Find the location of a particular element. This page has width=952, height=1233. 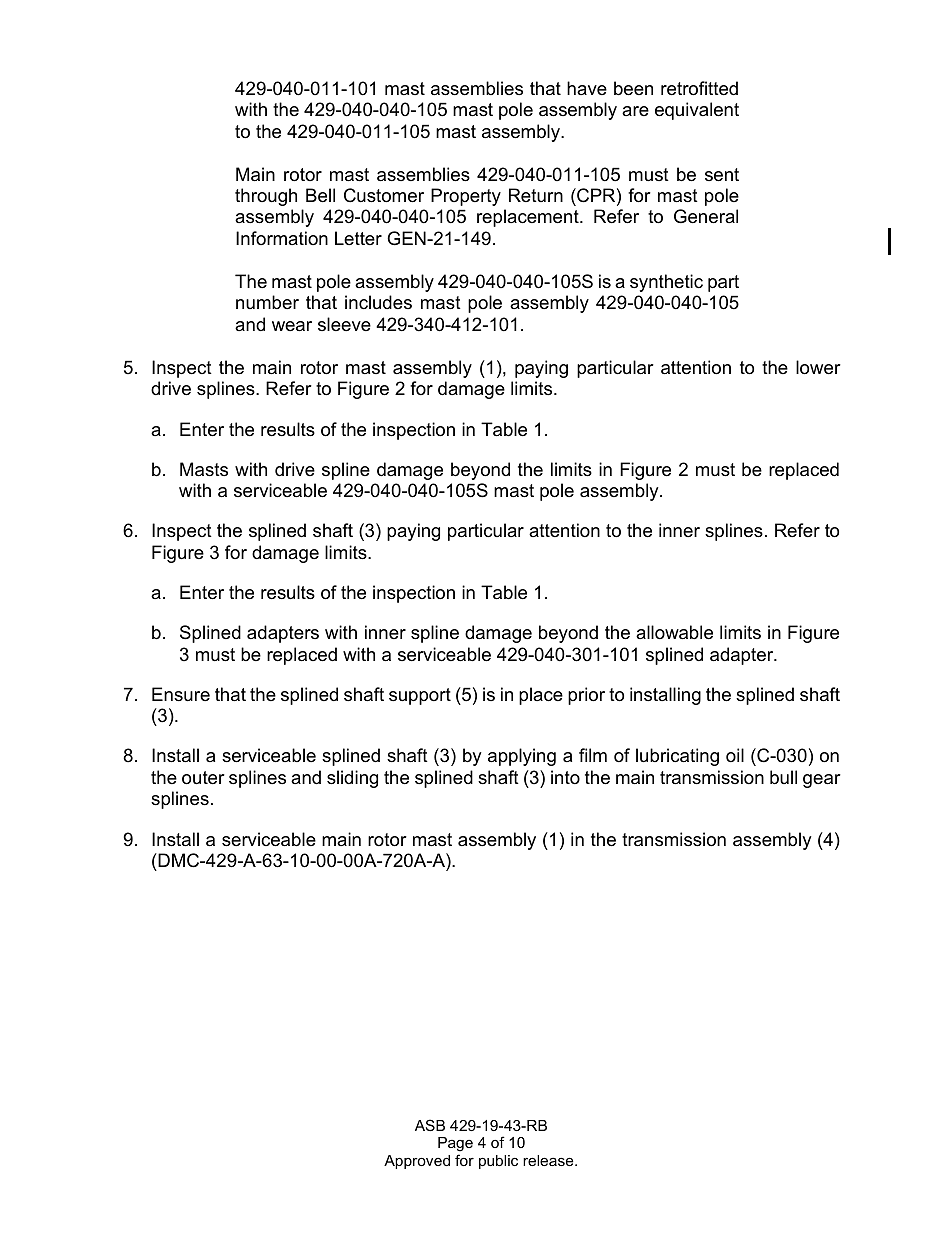

outer is located at coordinates (203, 778).
